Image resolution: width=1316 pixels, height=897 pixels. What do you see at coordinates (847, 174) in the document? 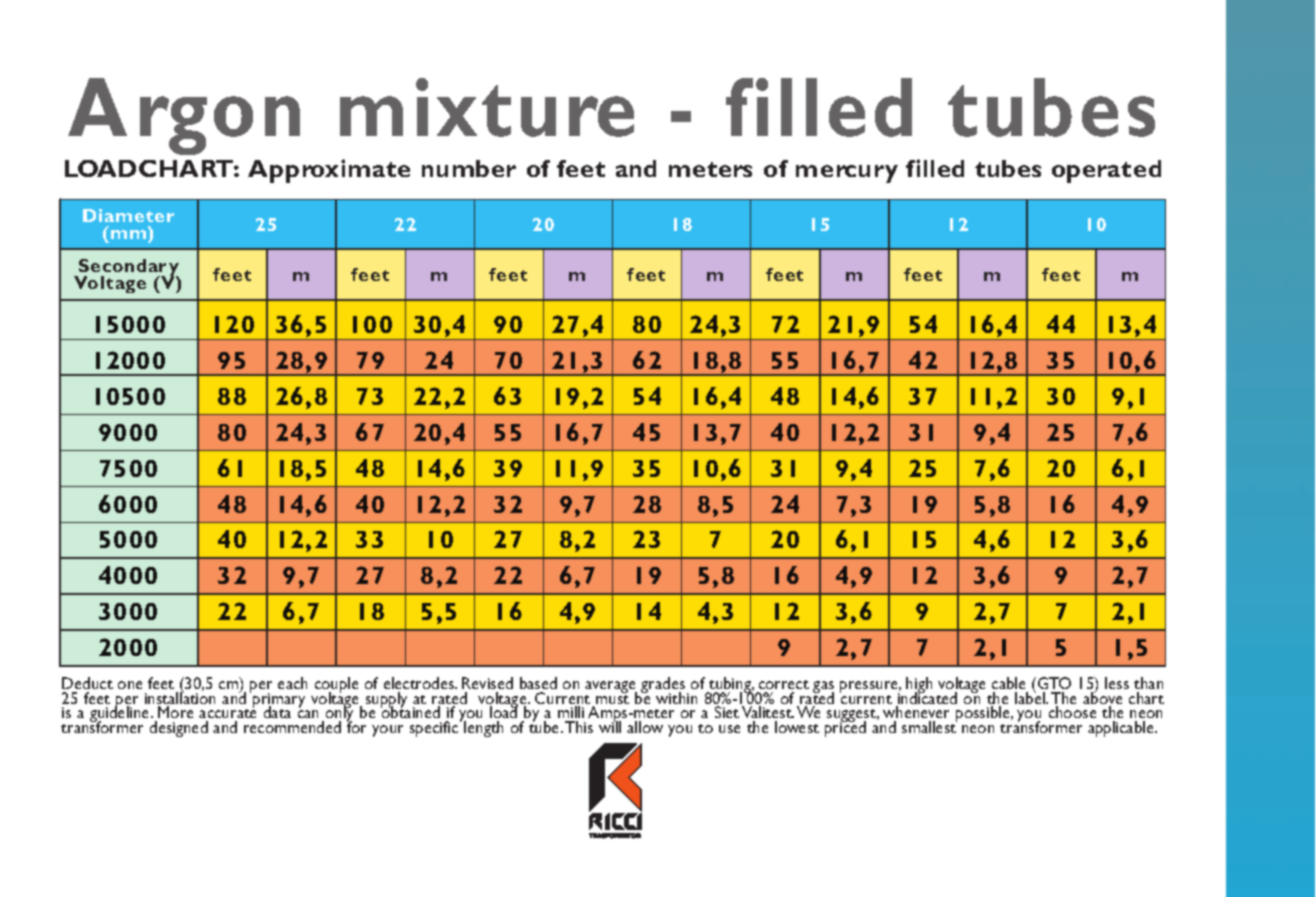
I see `mercury` at bounding box center [847, 174].
